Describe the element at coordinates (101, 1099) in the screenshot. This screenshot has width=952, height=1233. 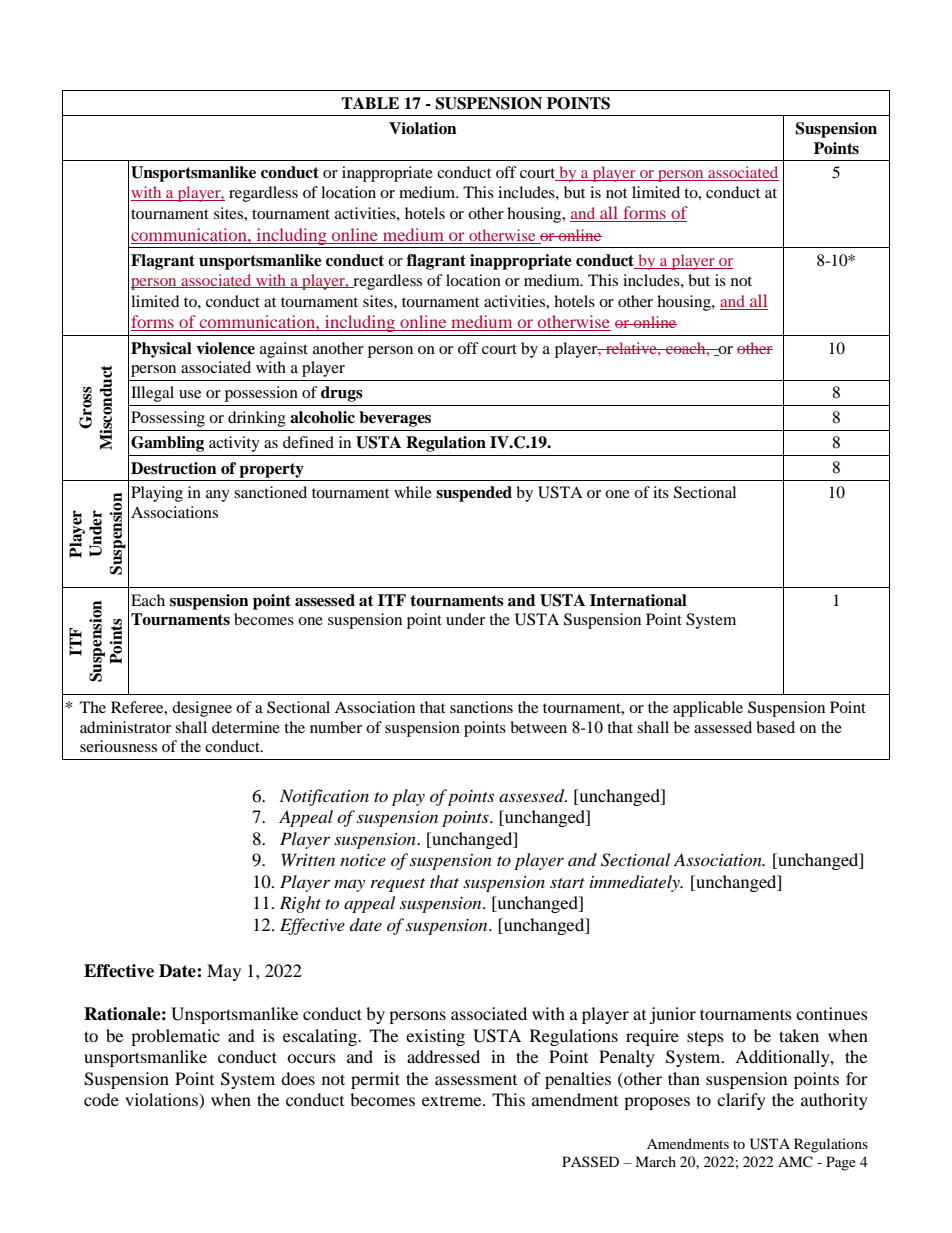
I see `code` at that location.
